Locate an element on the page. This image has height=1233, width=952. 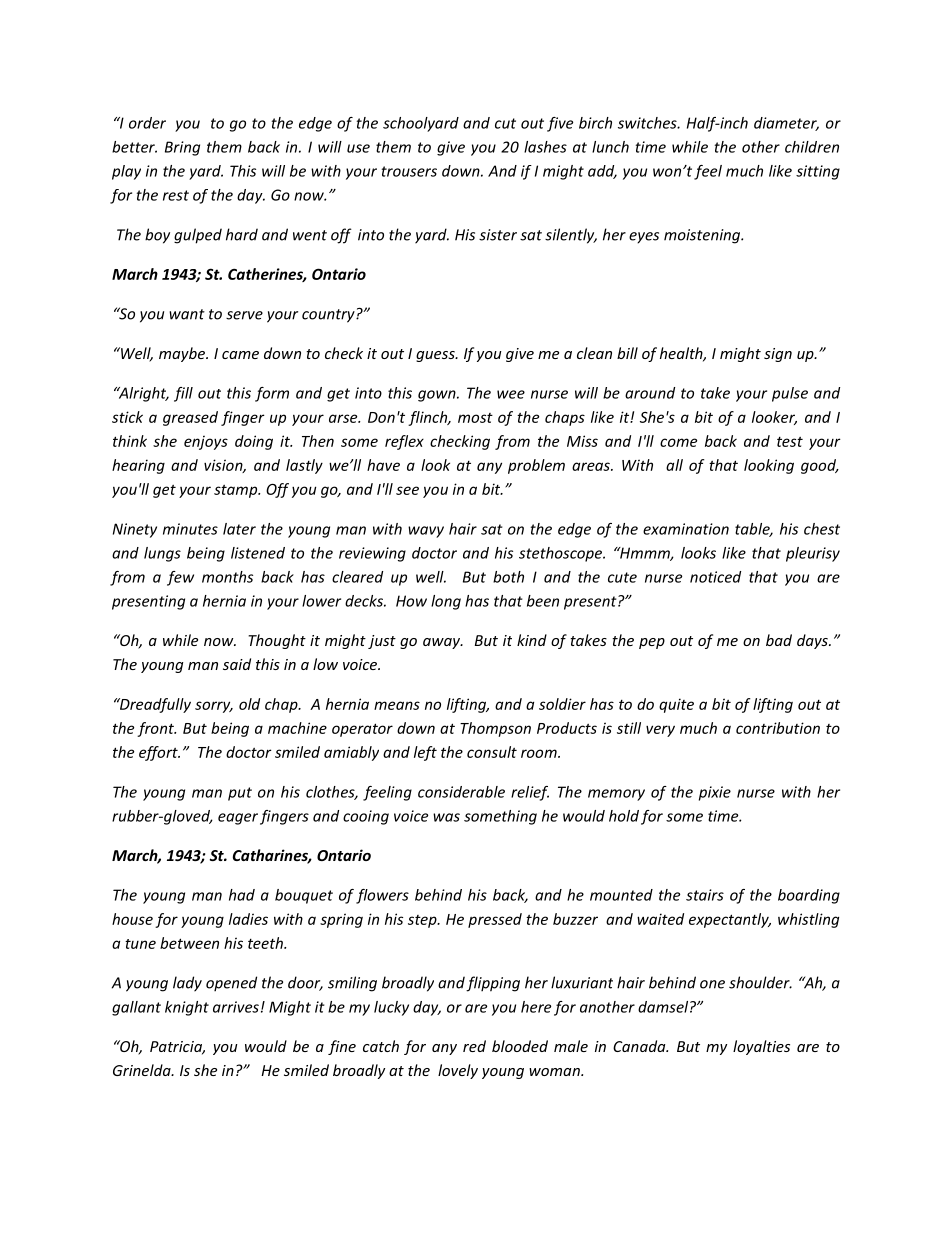
knight is located at coordinates (187, 1008).
